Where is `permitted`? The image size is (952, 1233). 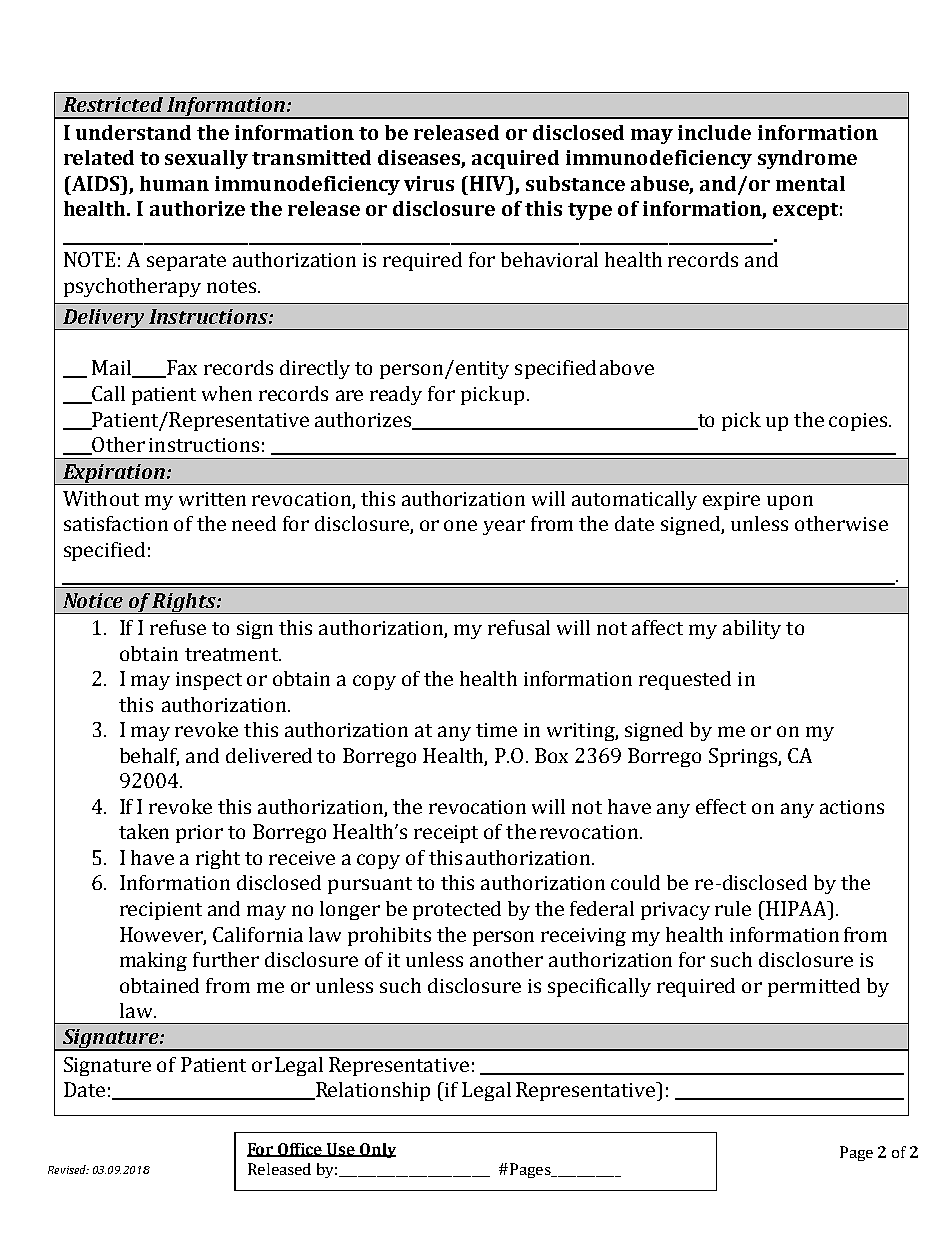 permitted is located at coordinates (814, 987).
